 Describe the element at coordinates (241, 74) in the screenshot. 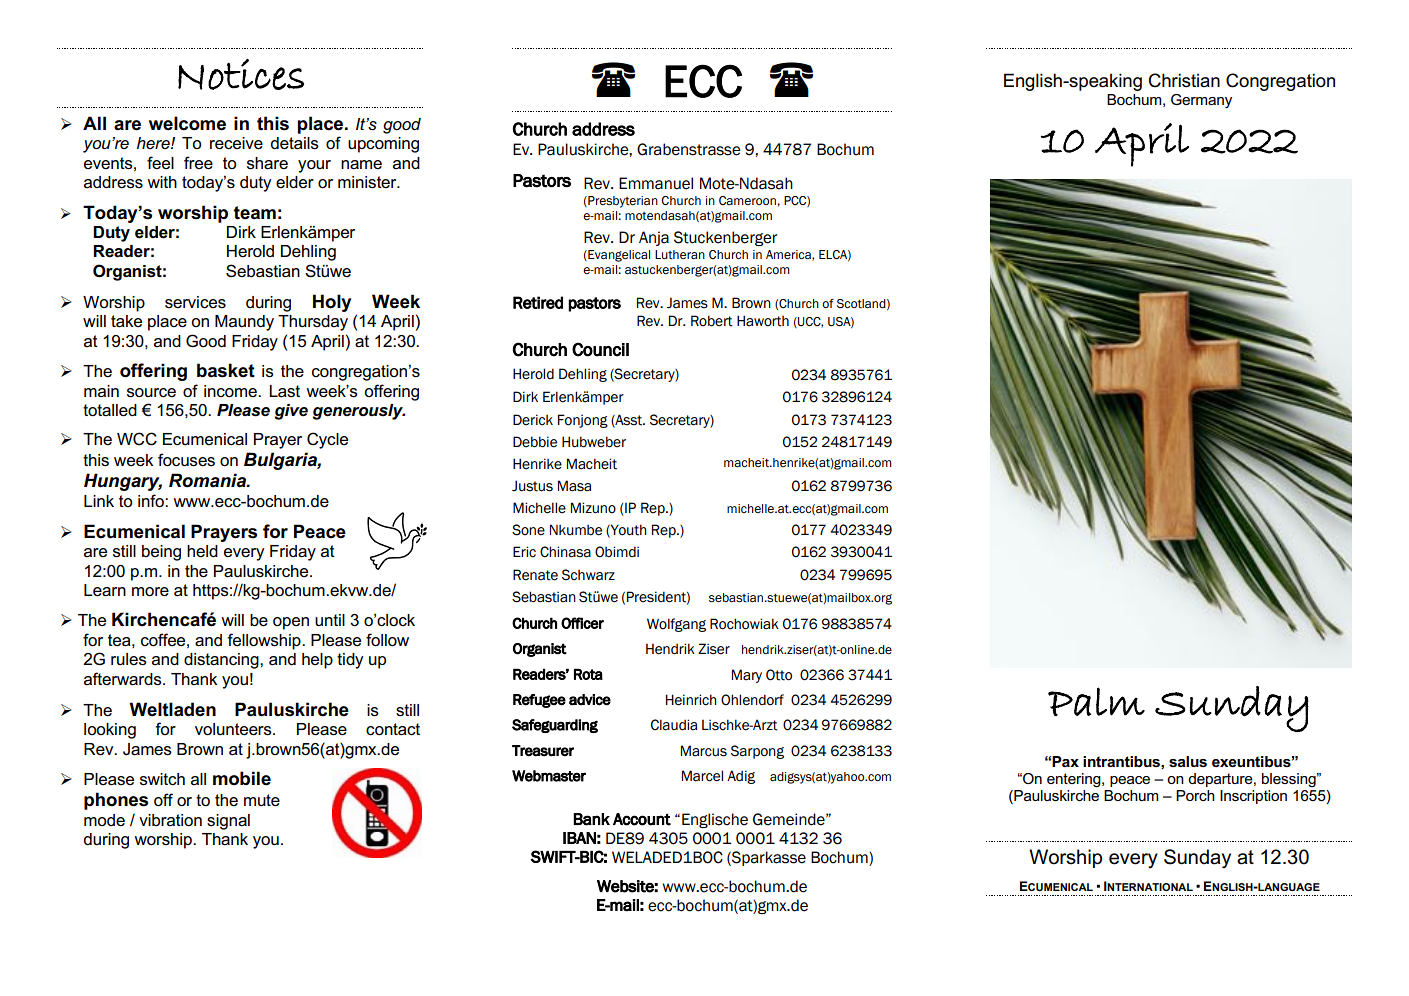

I see `Notices` at that location.
